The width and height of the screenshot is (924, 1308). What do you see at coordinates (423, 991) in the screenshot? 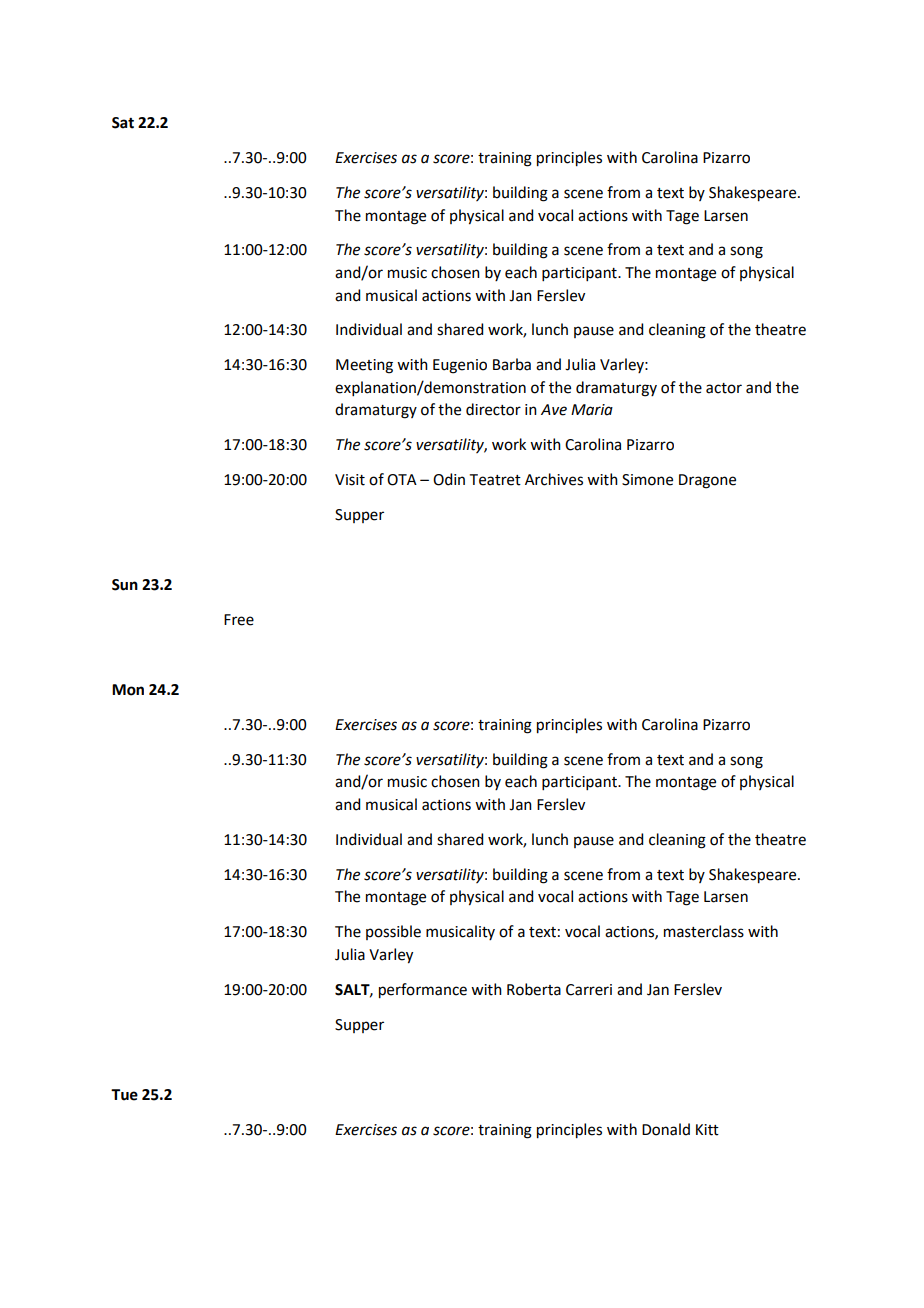
I see `performance` at bounding box center [423, 991].
